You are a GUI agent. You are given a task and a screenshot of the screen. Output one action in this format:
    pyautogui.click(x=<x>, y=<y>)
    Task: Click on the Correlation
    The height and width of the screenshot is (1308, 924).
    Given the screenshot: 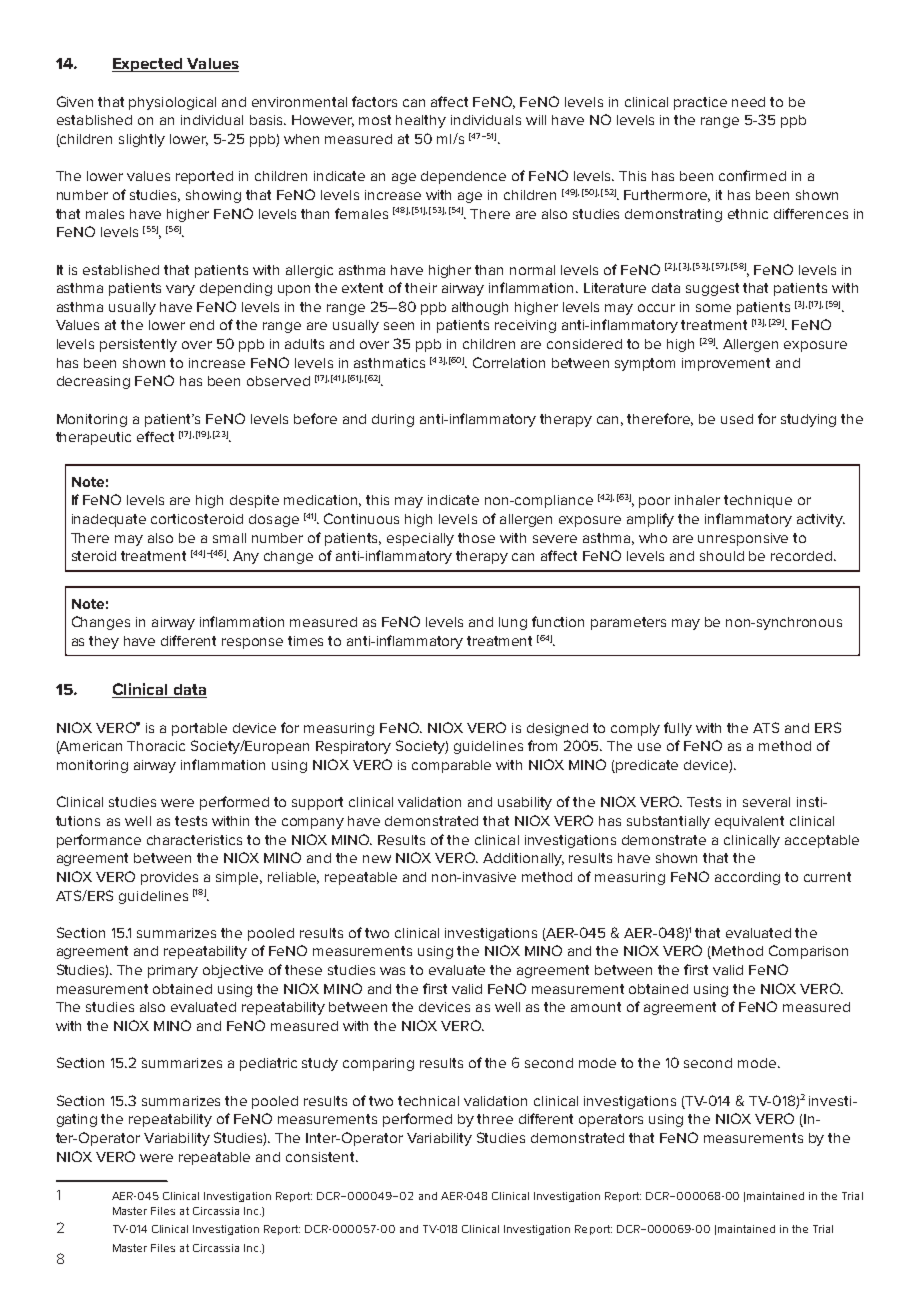 What is the action you would take?
    pyautogui.click(x=509, y=362)
